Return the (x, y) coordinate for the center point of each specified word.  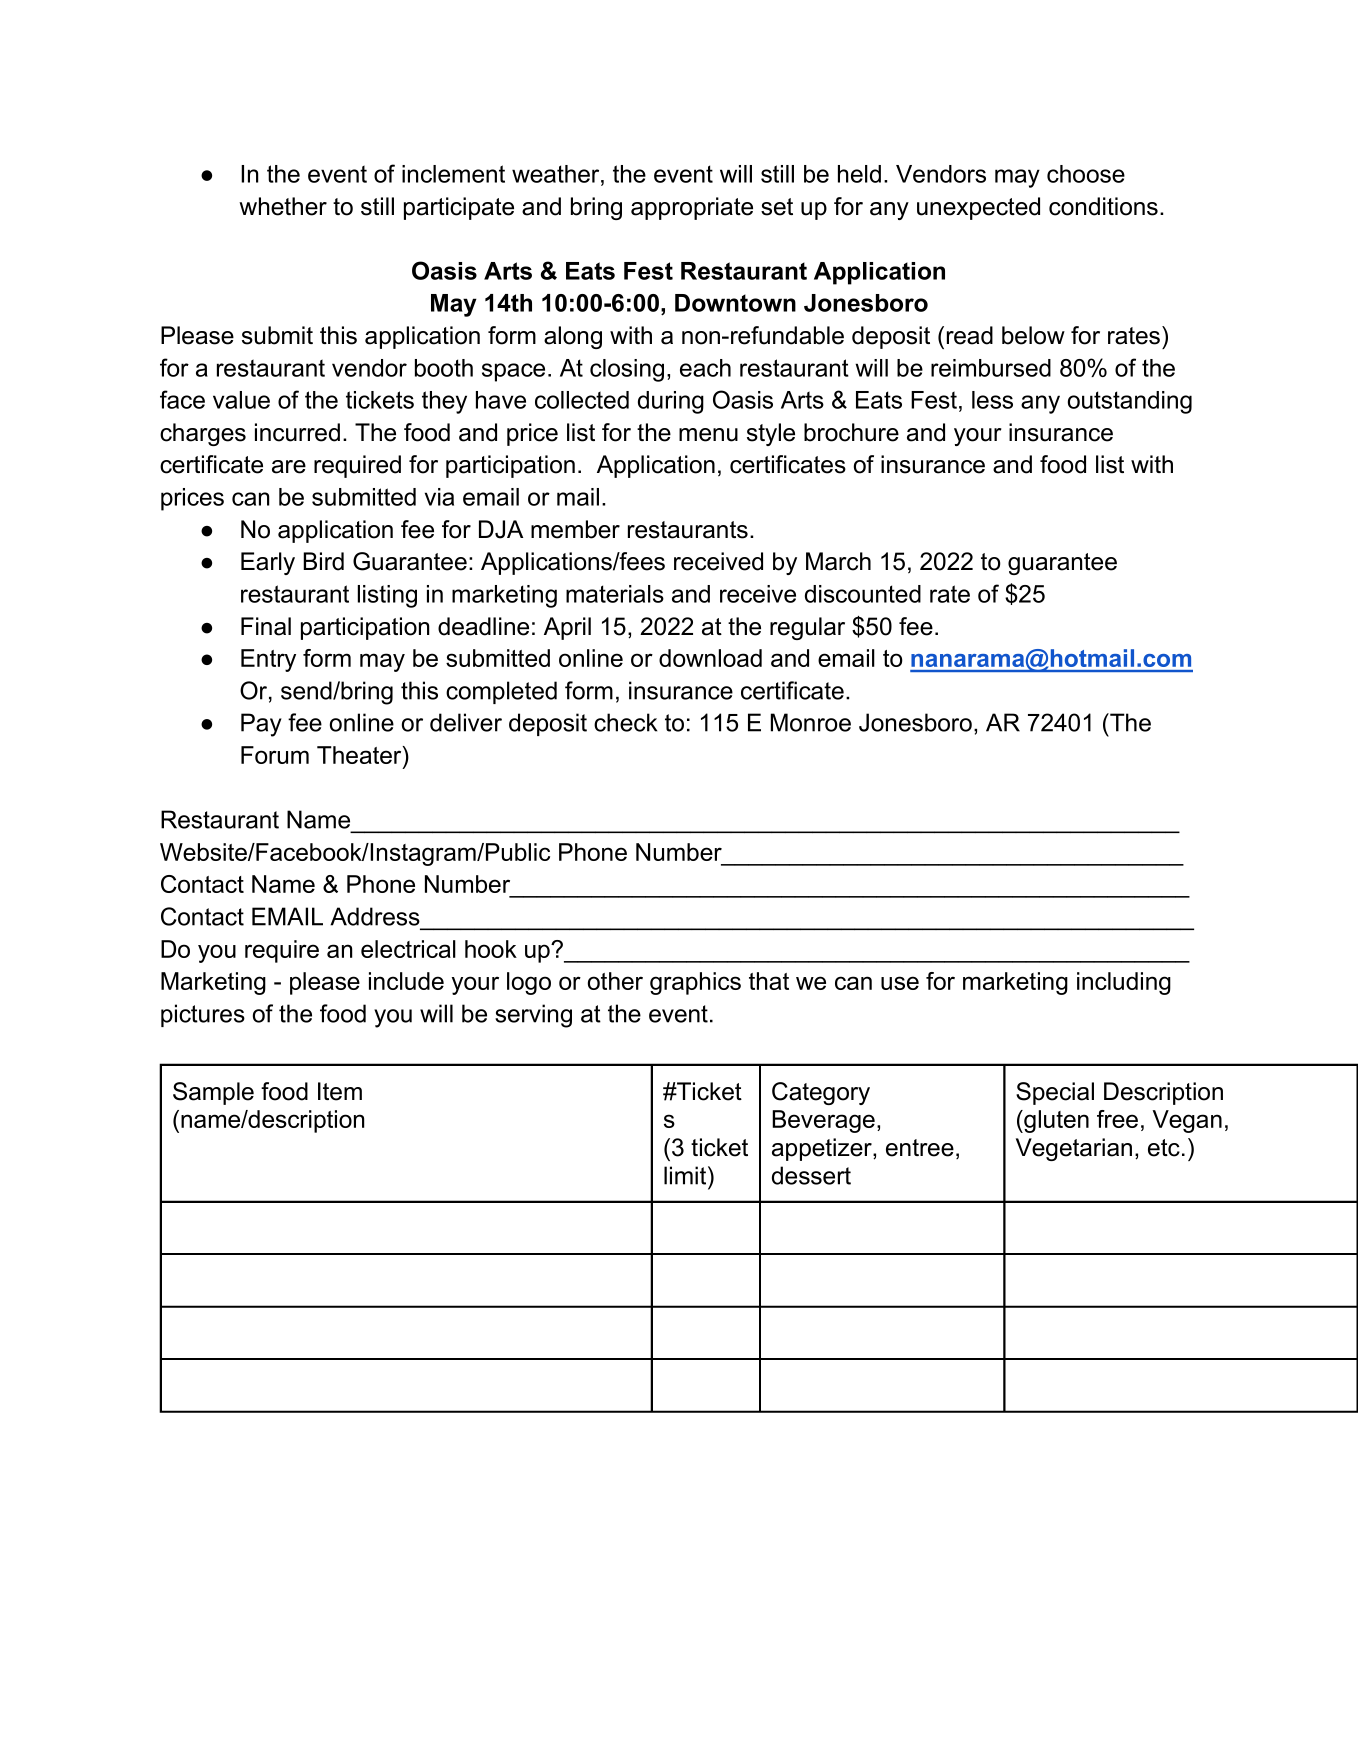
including (1124, 983)
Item (340, 1091)
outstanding (1130, 402)
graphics (695, 983)
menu (708, 435)
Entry (268, 660)
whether (283, 206)
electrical (408, 949)
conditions (1103, 206)
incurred (297, 432)
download (710, 658)
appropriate (692, 208)
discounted (863, 594)
